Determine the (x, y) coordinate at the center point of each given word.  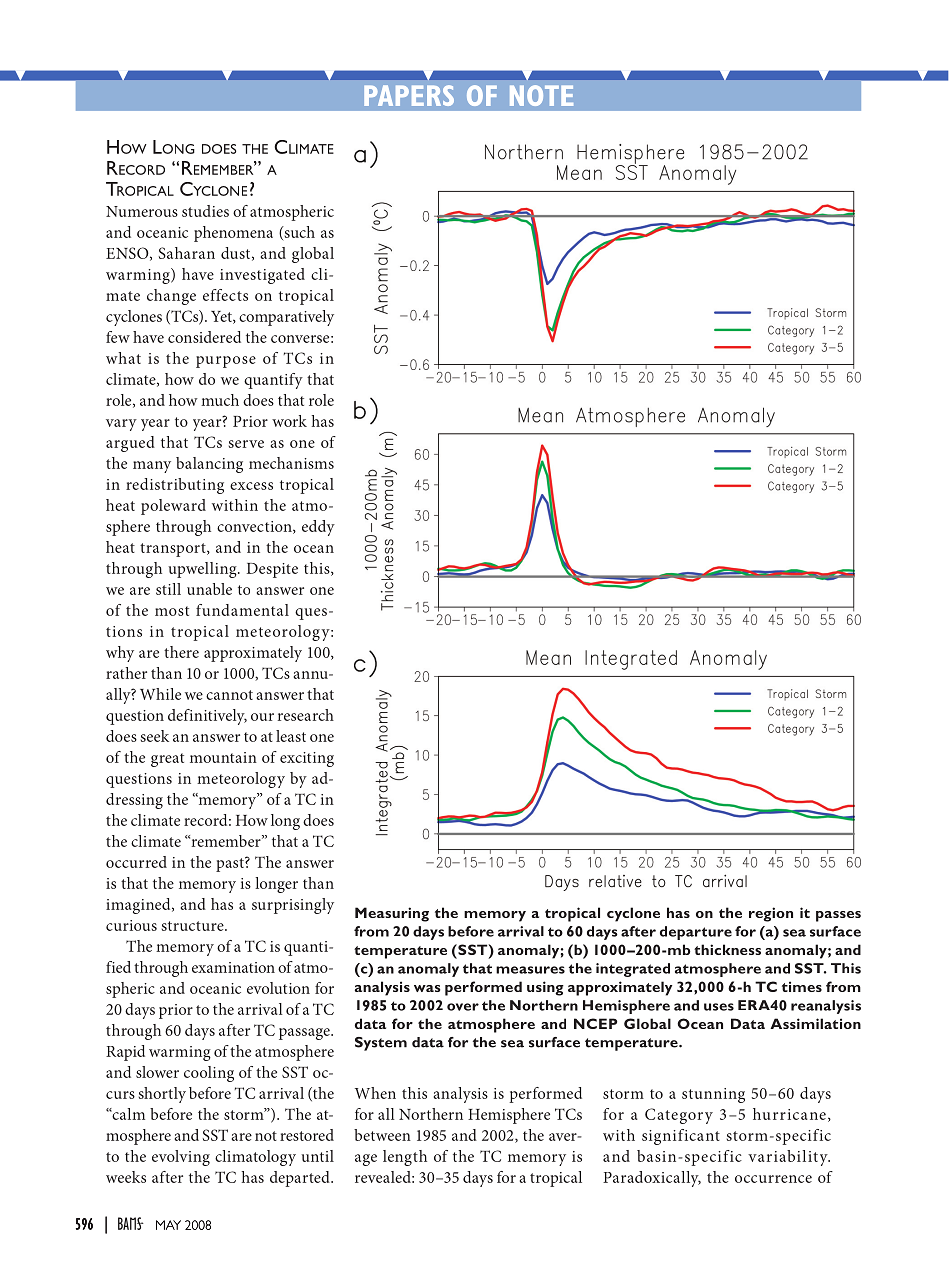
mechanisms (291, 463)
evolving (181, 1158)
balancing (209, 465)
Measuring (392, 914)
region (771, 914)
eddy (318, 528)
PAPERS (409, 95)
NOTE (541, 95)
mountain (223, 757)
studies (205, 211)
